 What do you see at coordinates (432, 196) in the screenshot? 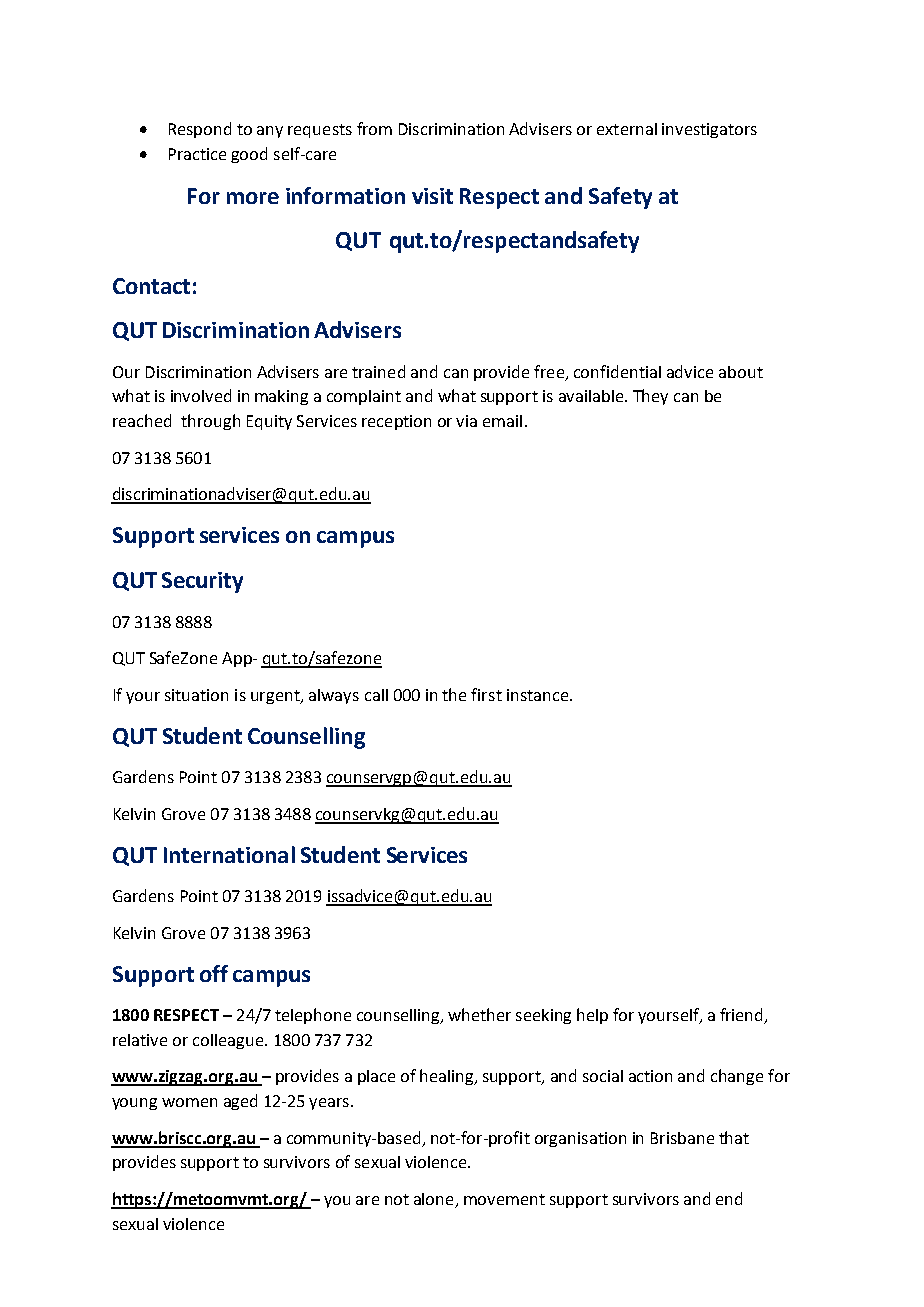
I see `visit` at bounding box center [432, 196].
